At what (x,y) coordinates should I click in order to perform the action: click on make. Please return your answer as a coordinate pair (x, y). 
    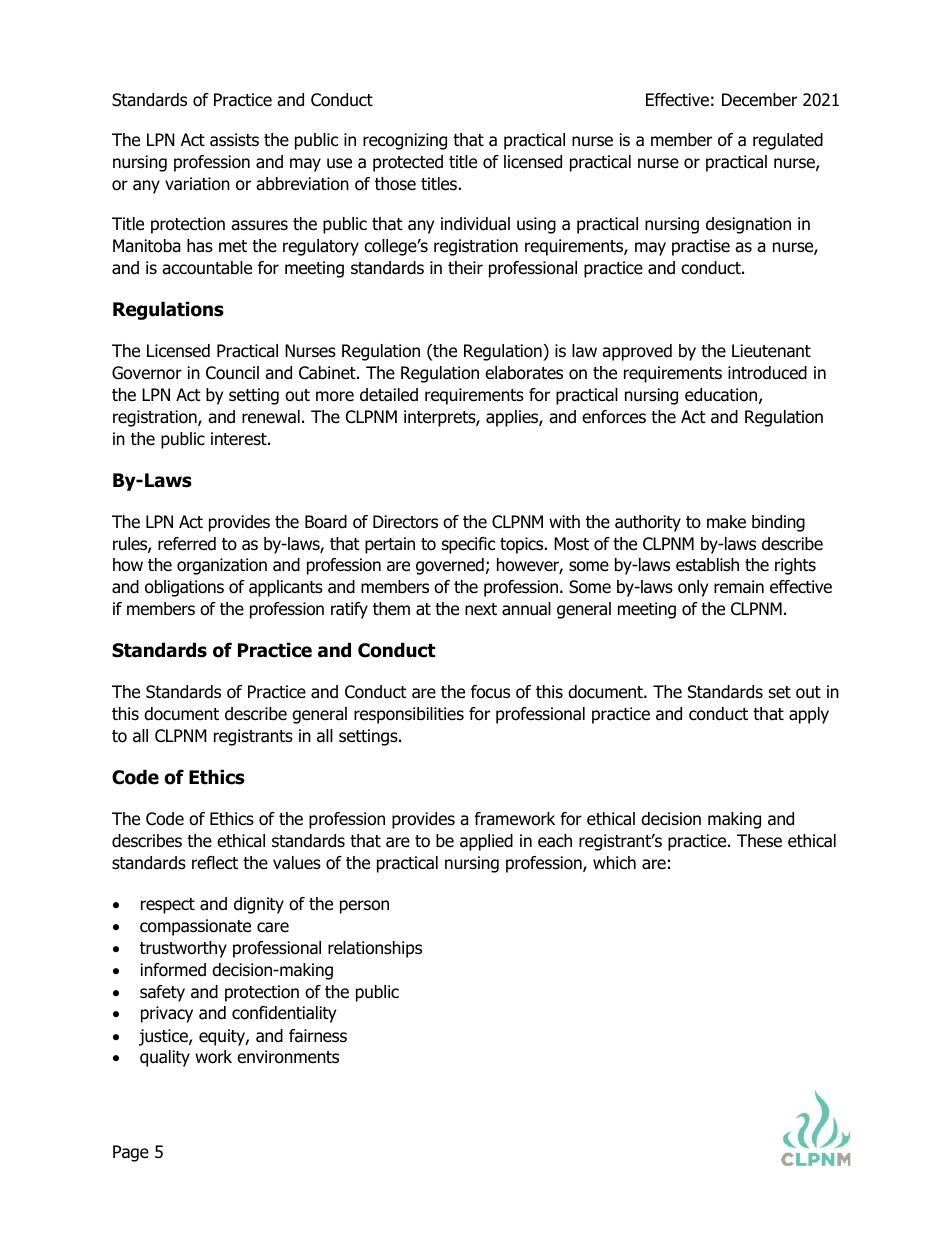
    Looking at the image, I should click on (726, 522).
